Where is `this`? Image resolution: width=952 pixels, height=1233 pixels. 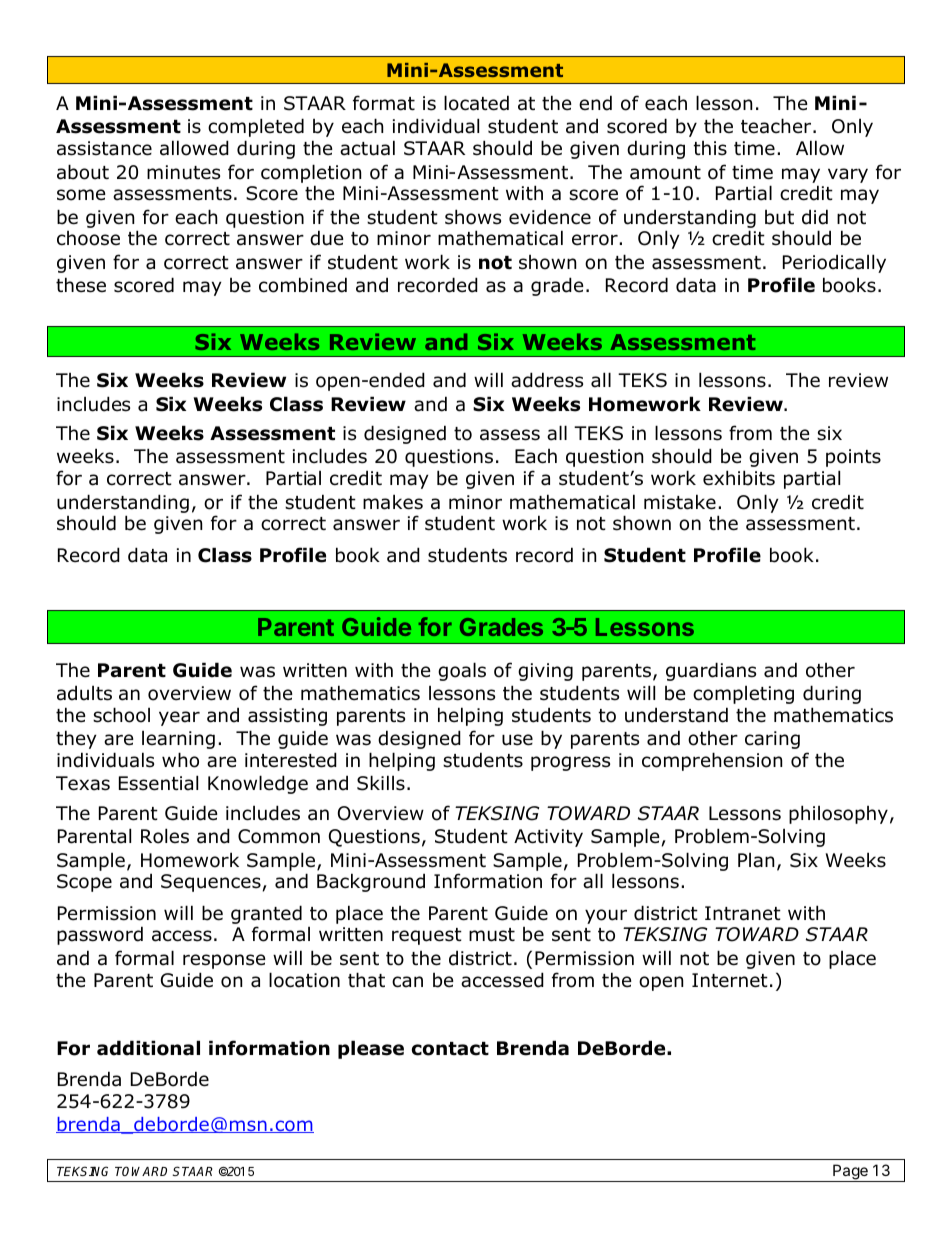
this is located at coordinates (710, 148).
